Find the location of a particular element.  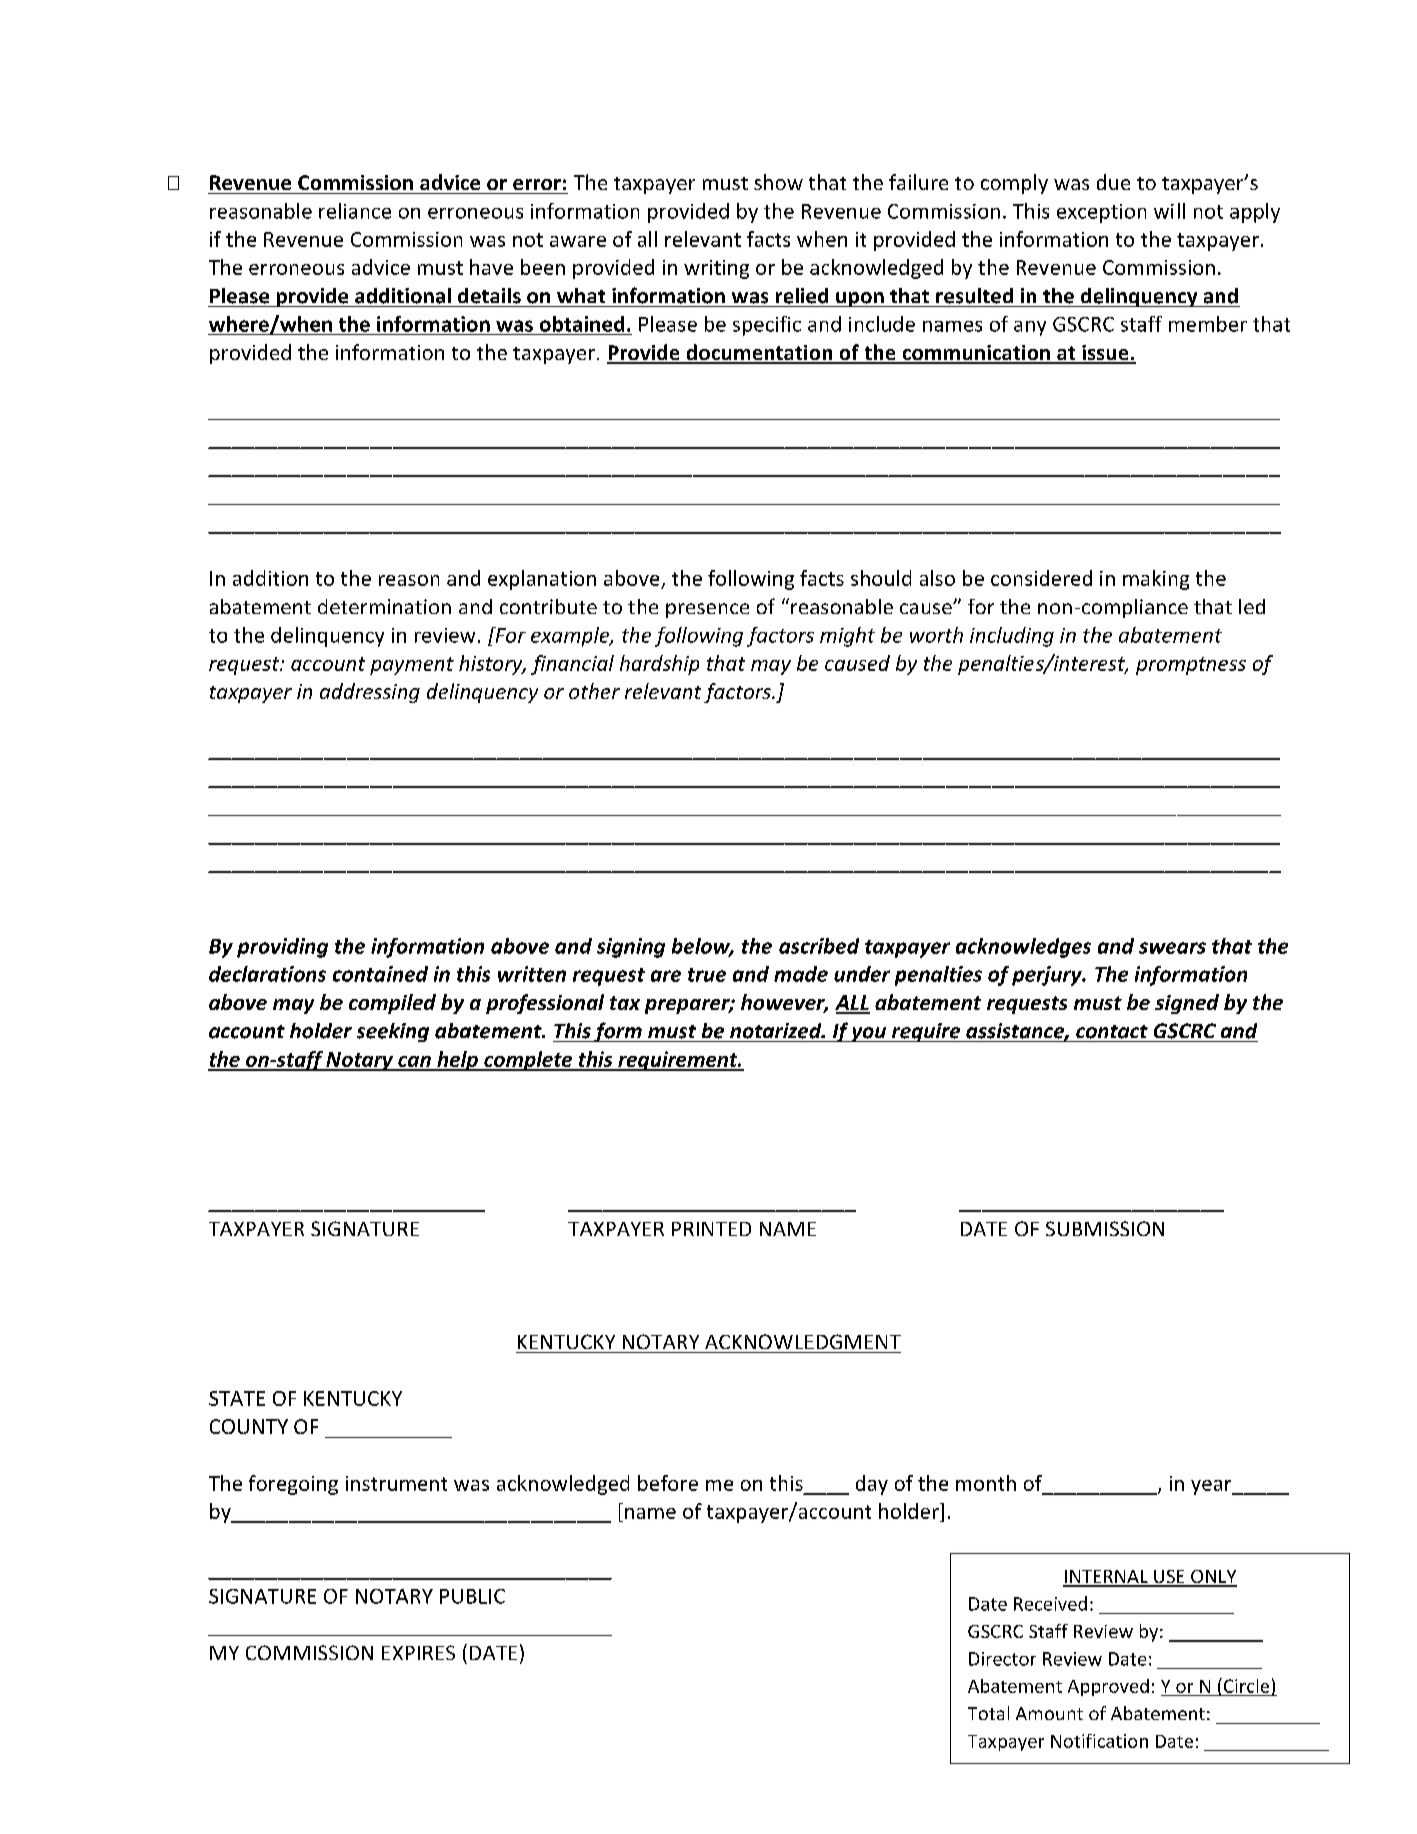

STATE is located at coordinates (237, 1398).
